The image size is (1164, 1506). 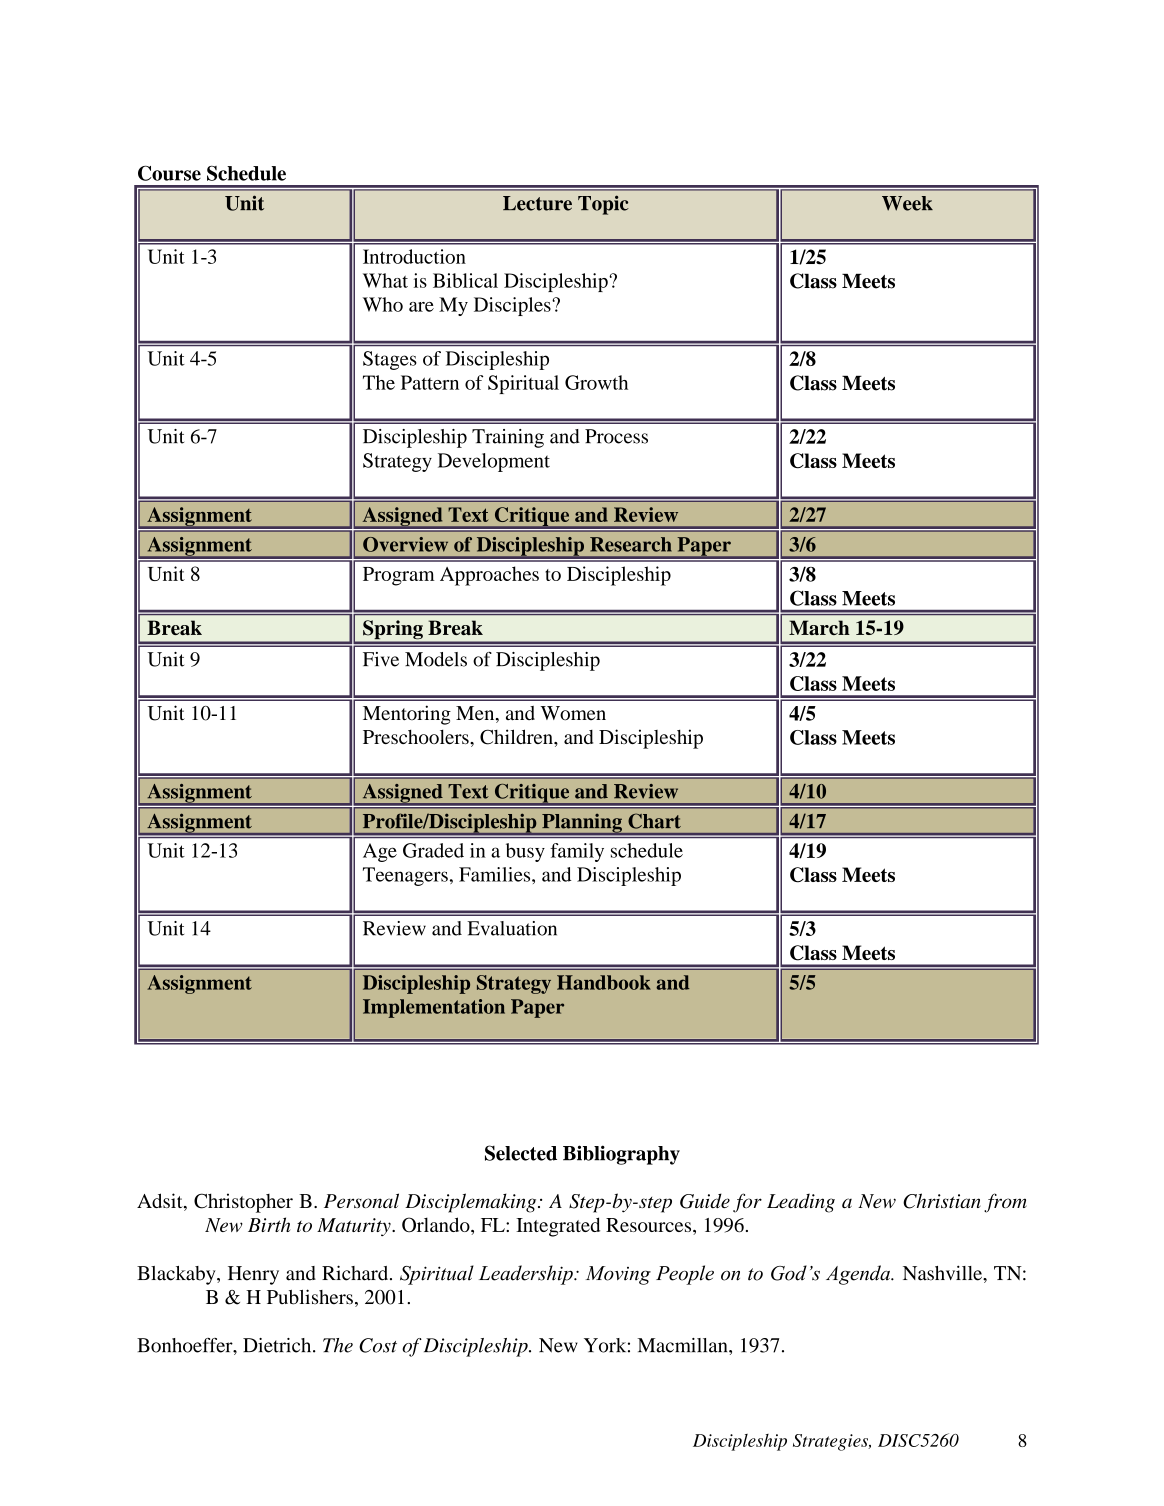 I want to click on Dietrich, so click(x=278, y=1345).
